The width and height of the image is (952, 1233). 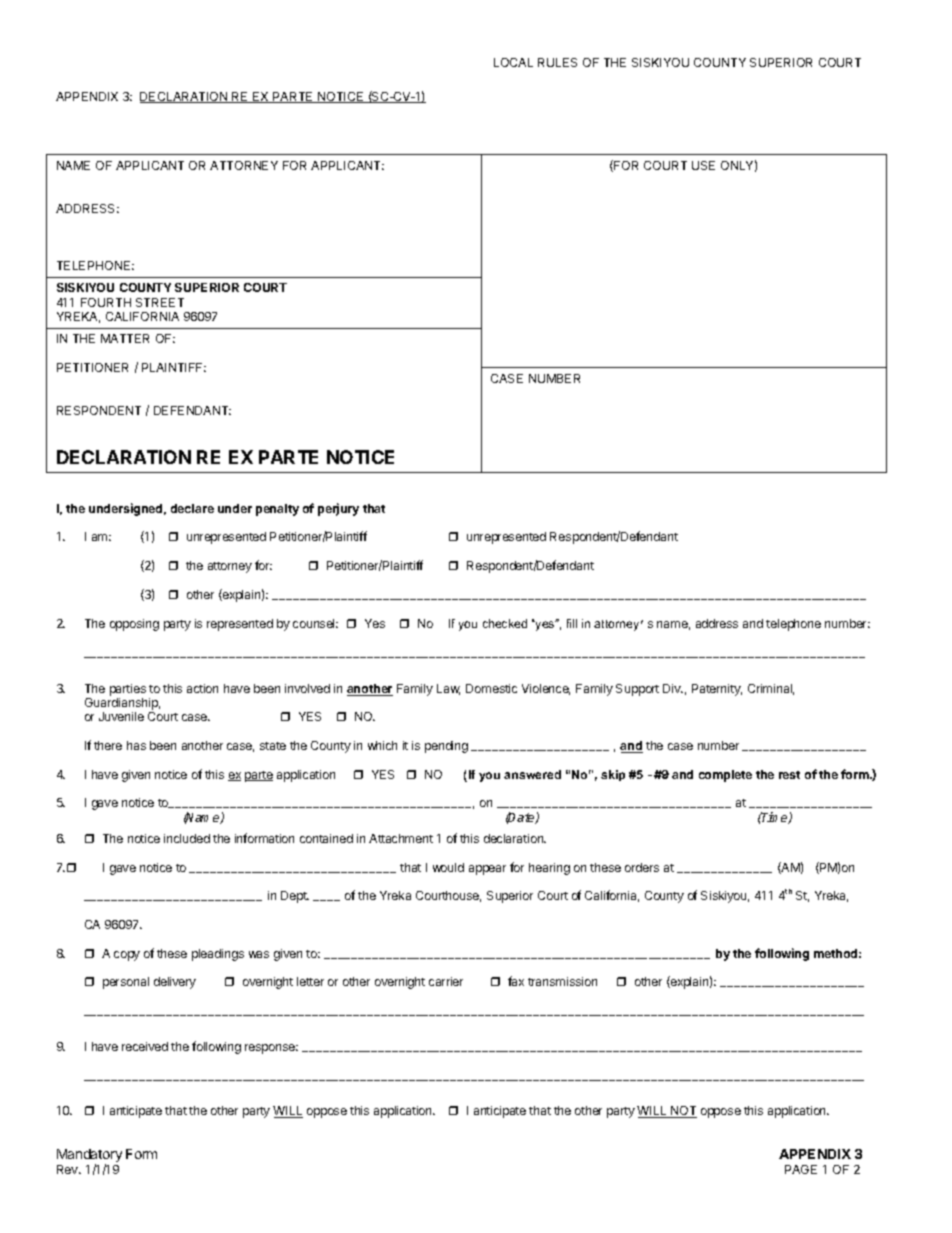 I want to click on fill, so click(x=572, y=623).
